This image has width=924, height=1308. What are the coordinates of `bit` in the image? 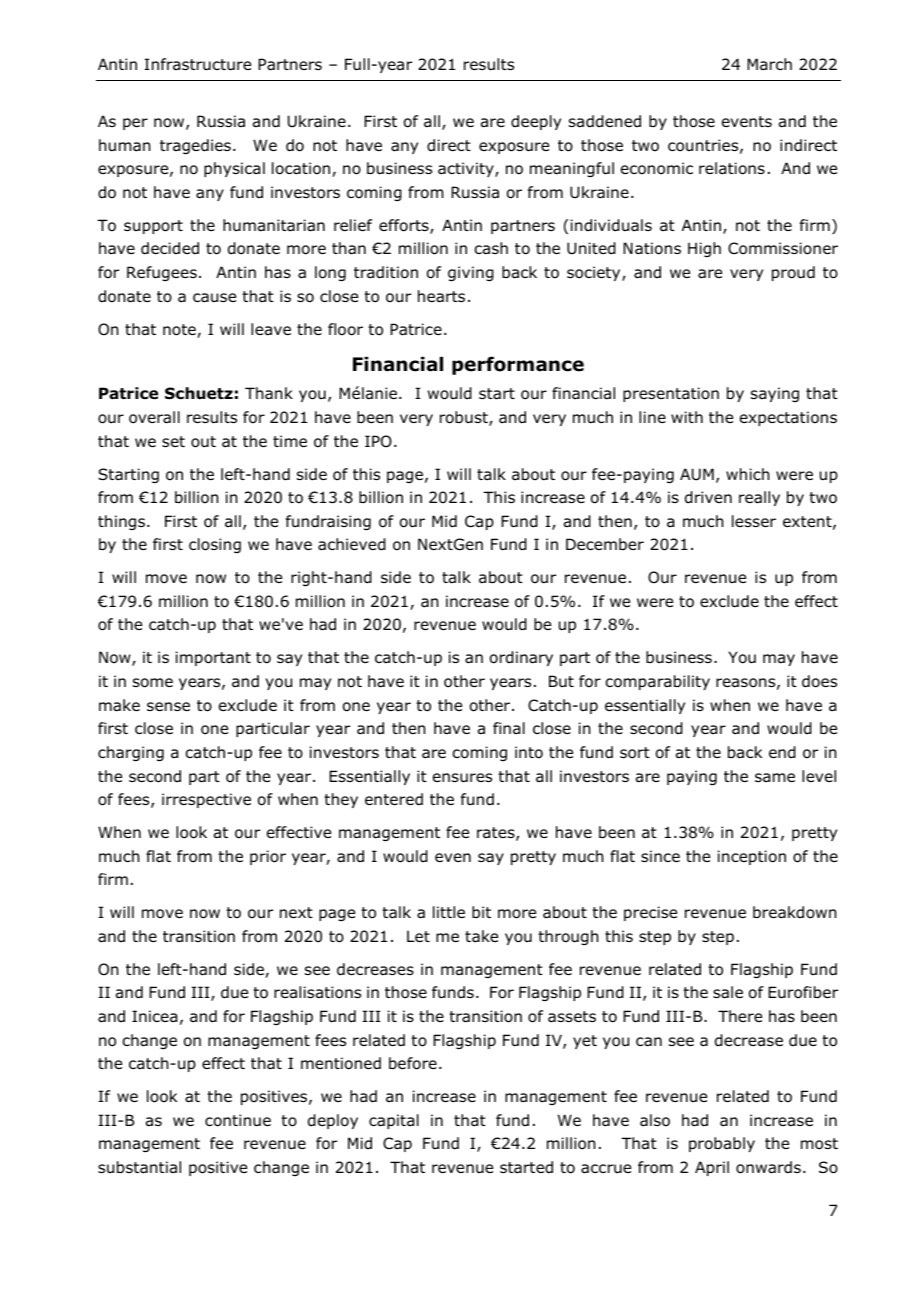 It's located at (481, 912).
